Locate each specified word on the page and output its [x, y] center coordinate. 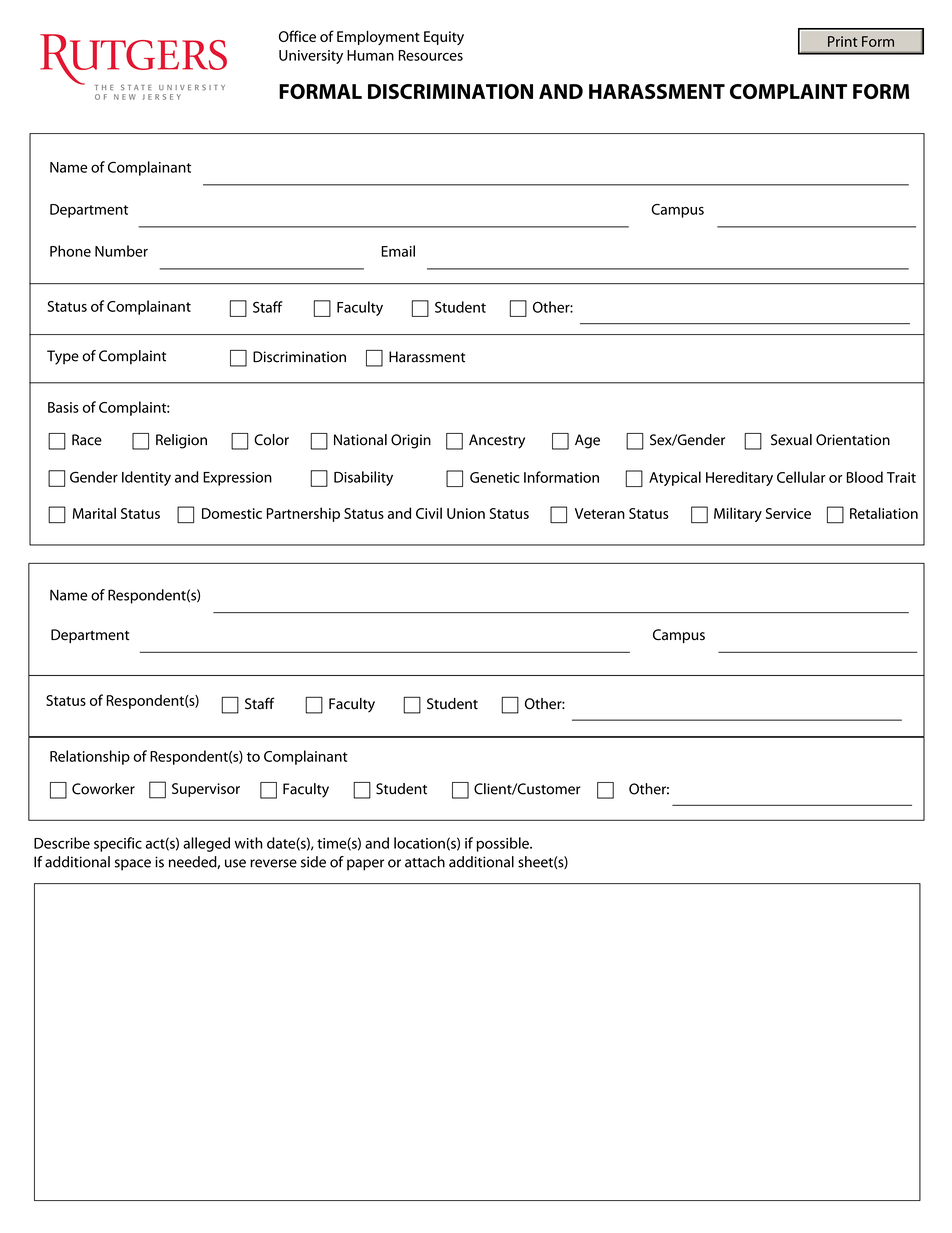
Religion [181, 441]
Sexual [791, 440]
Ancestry [497, 441]
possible [503, 844]
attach [425, 862]
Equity [444, 38]
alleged [206, 844]
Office [297, 36]
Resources [431, 55]
